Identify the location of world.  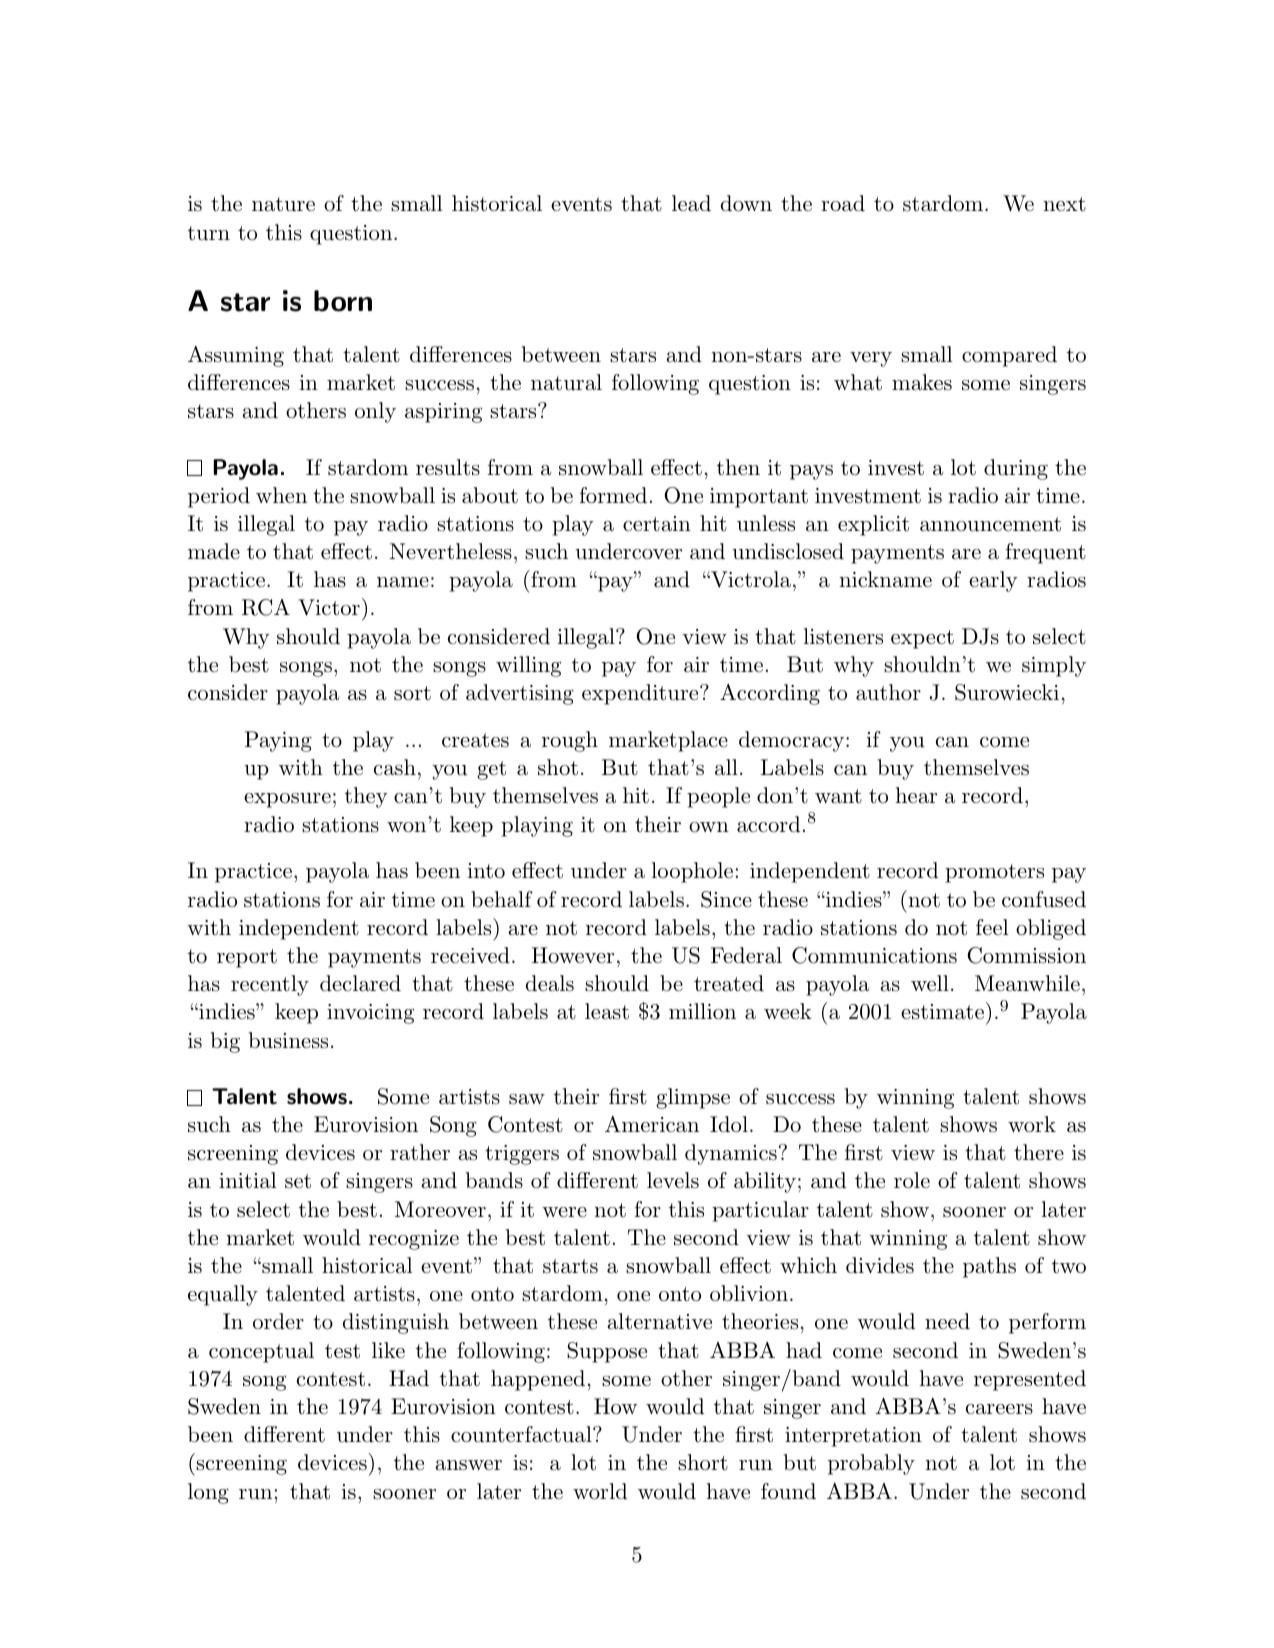
(600, 1491).
